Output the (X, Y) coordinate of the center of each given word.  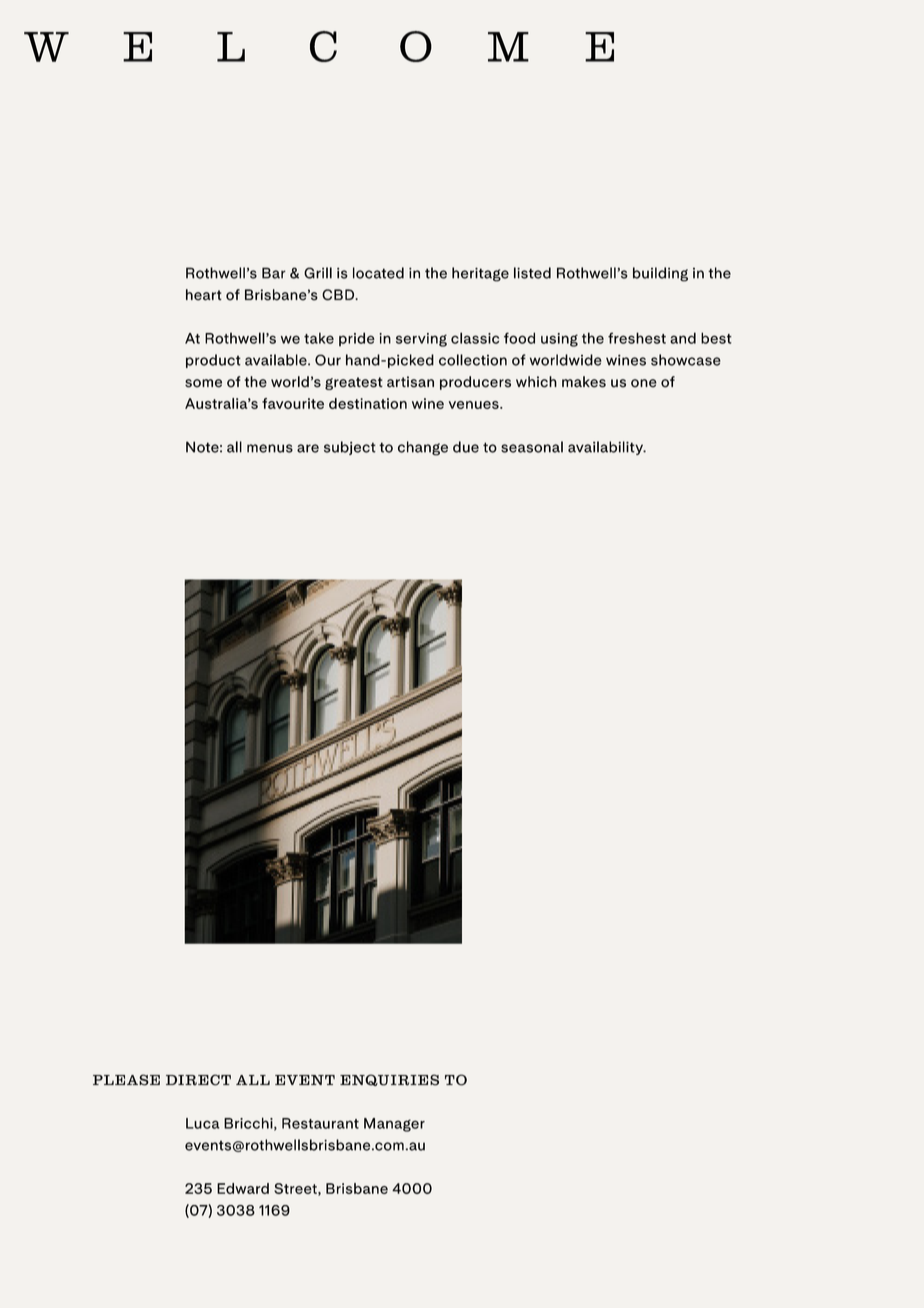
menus (270, 448)
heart (204, 295)
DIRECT (198, 1080)
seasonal (532, 447)
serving (421, 340)
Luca (202, 1123)
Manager (394, 1125)
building (660, 274)
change (423, 448)
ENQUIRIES (389, 1080)
